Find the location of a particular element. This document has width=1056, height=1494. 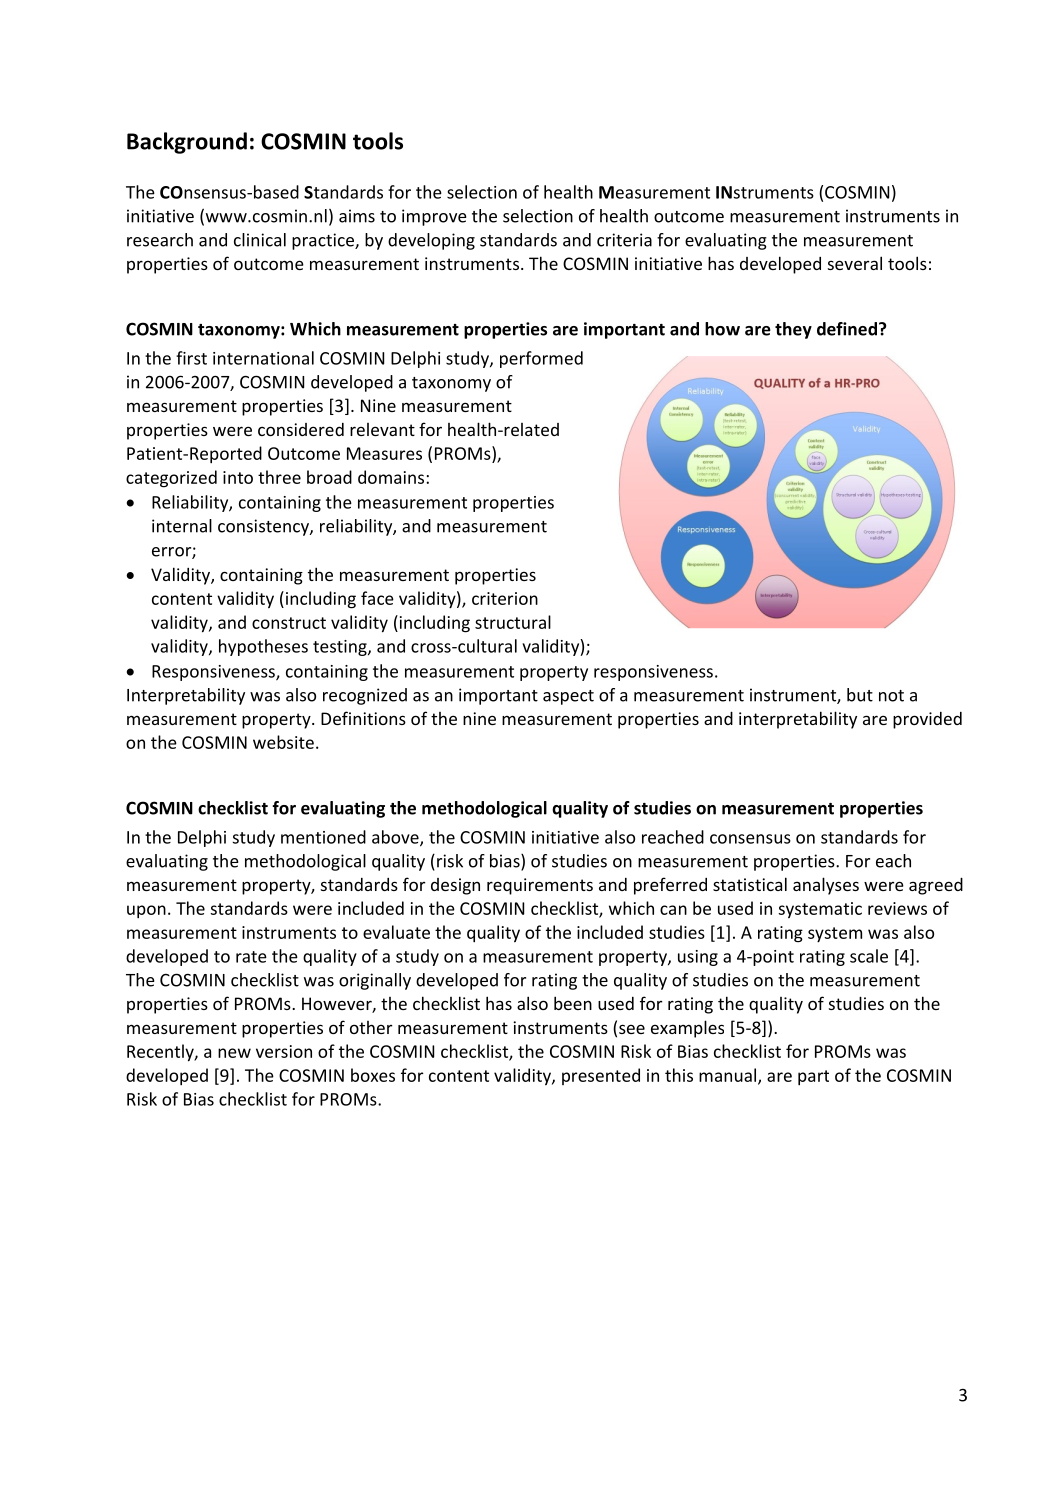

improve is located at coordinates (434, 217).
